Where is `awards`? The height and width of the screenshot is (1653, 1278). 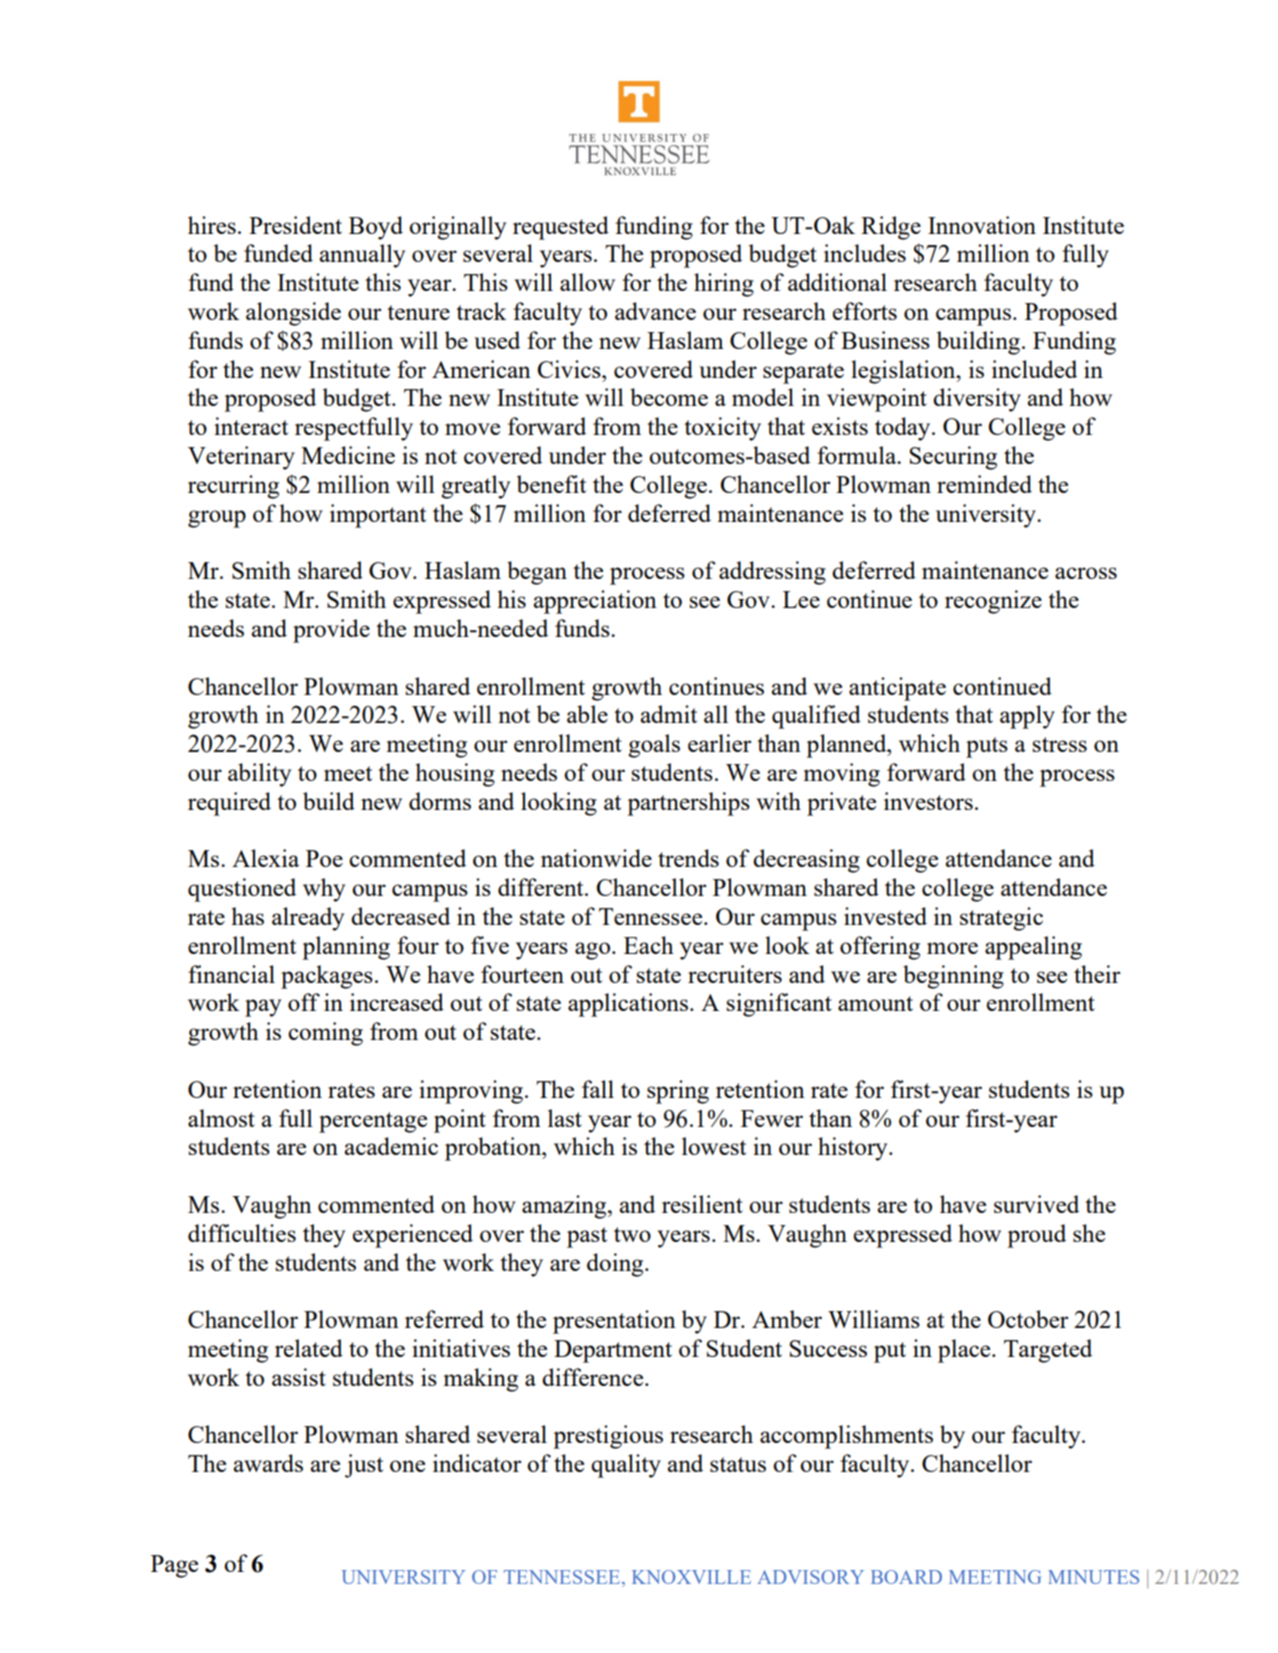 awards is located at coordinates (268, 1463).
